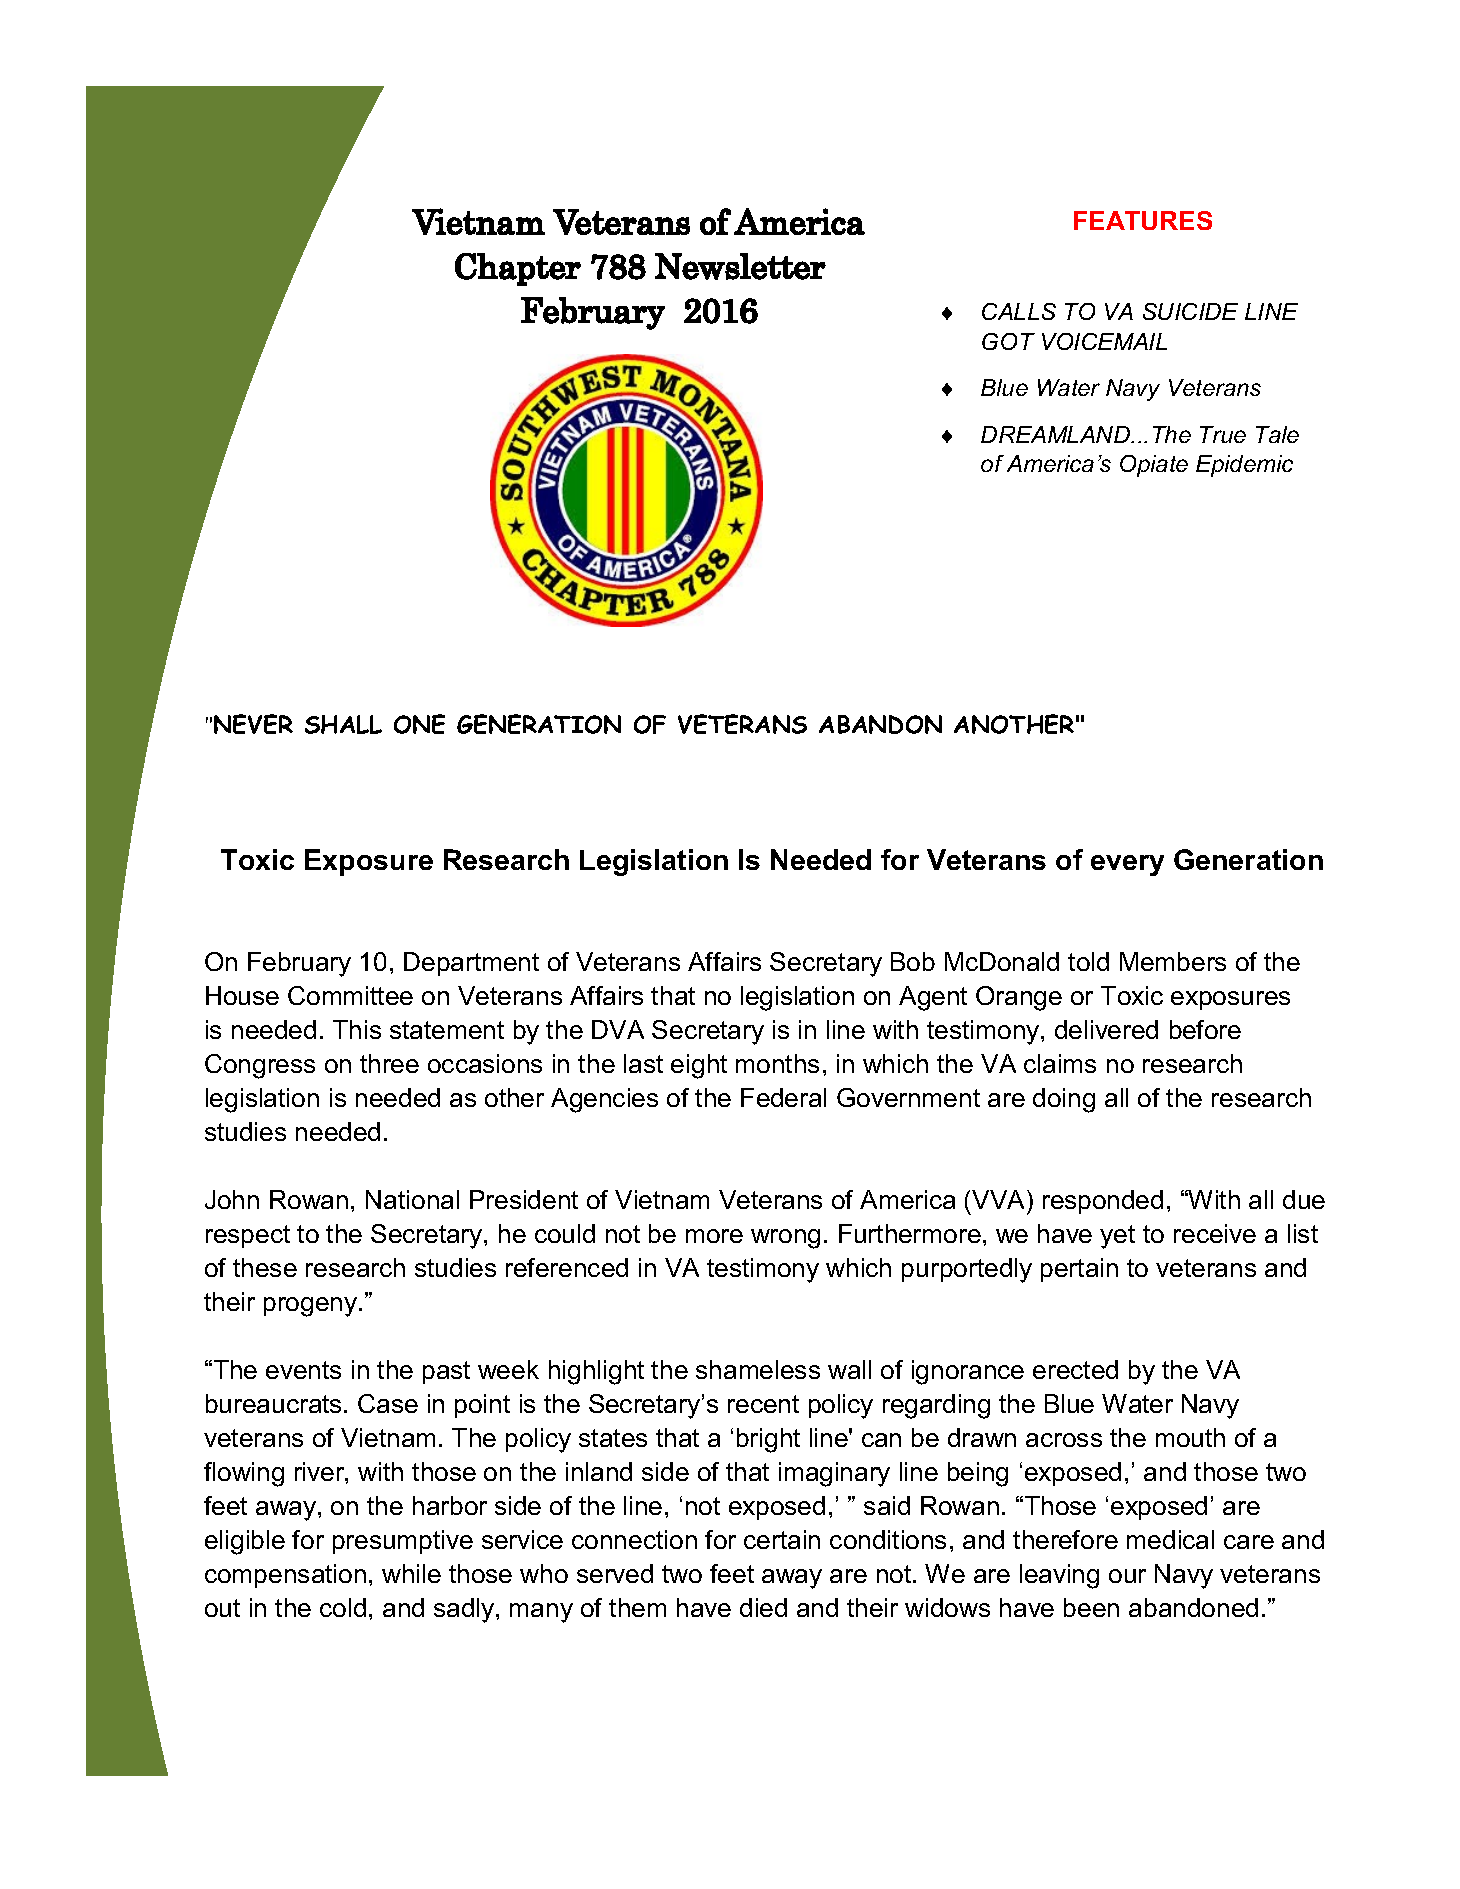 This document has height=1889, width=1460. What do you see at coordinates (1143, 220) in the document?
I see `FEATURES` at bounding box center [1143, 220].
